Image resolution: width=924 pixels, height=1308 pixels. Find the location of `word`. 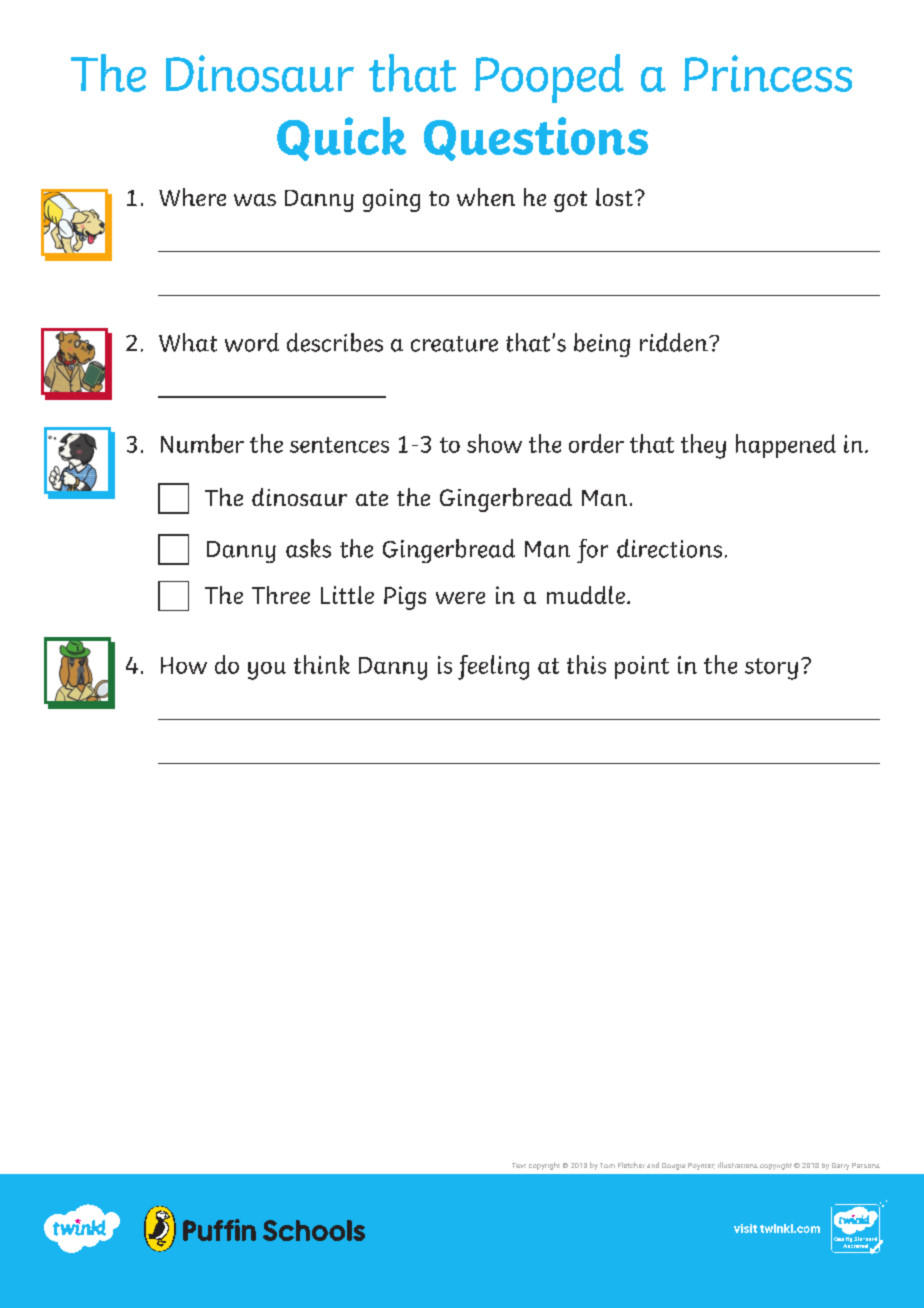

word is located at coordinates (252, 342).
